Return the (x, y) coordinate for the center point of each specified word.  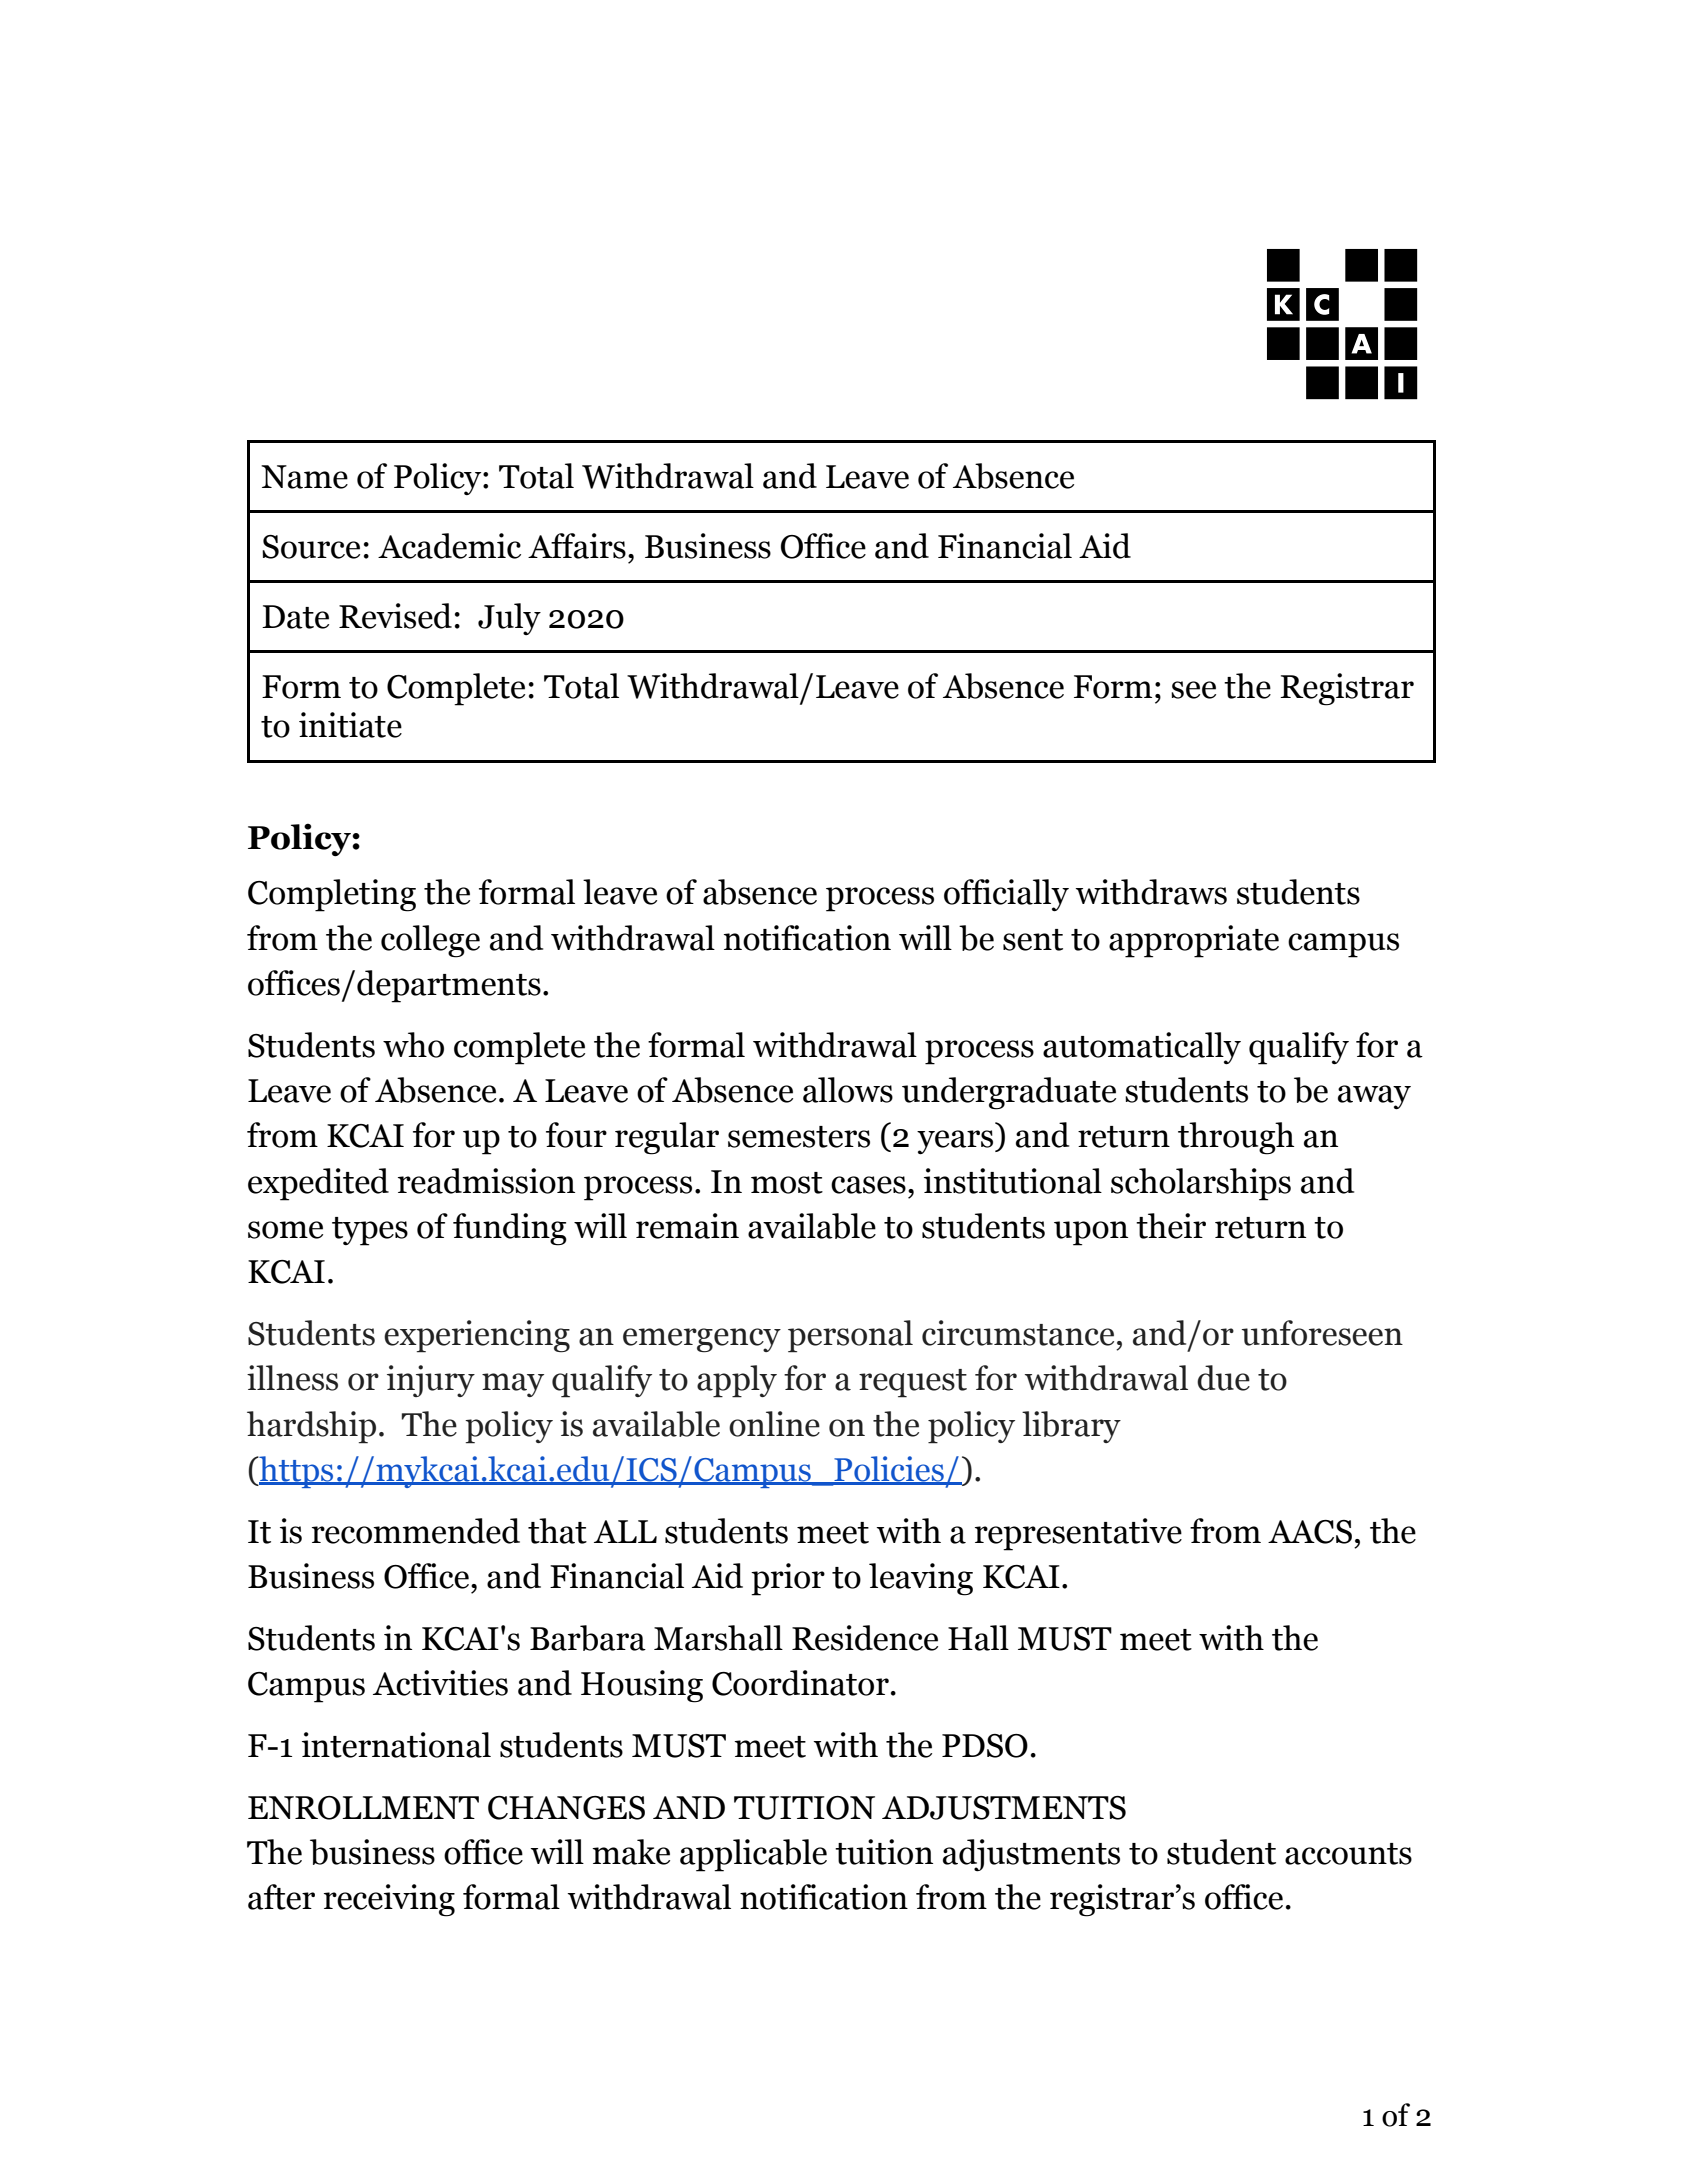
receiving (389, 1900)
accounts (1348, 1854)
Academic (449, 546)
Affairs (577, 546)
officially (1006, 895)
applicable (753, 1855)
